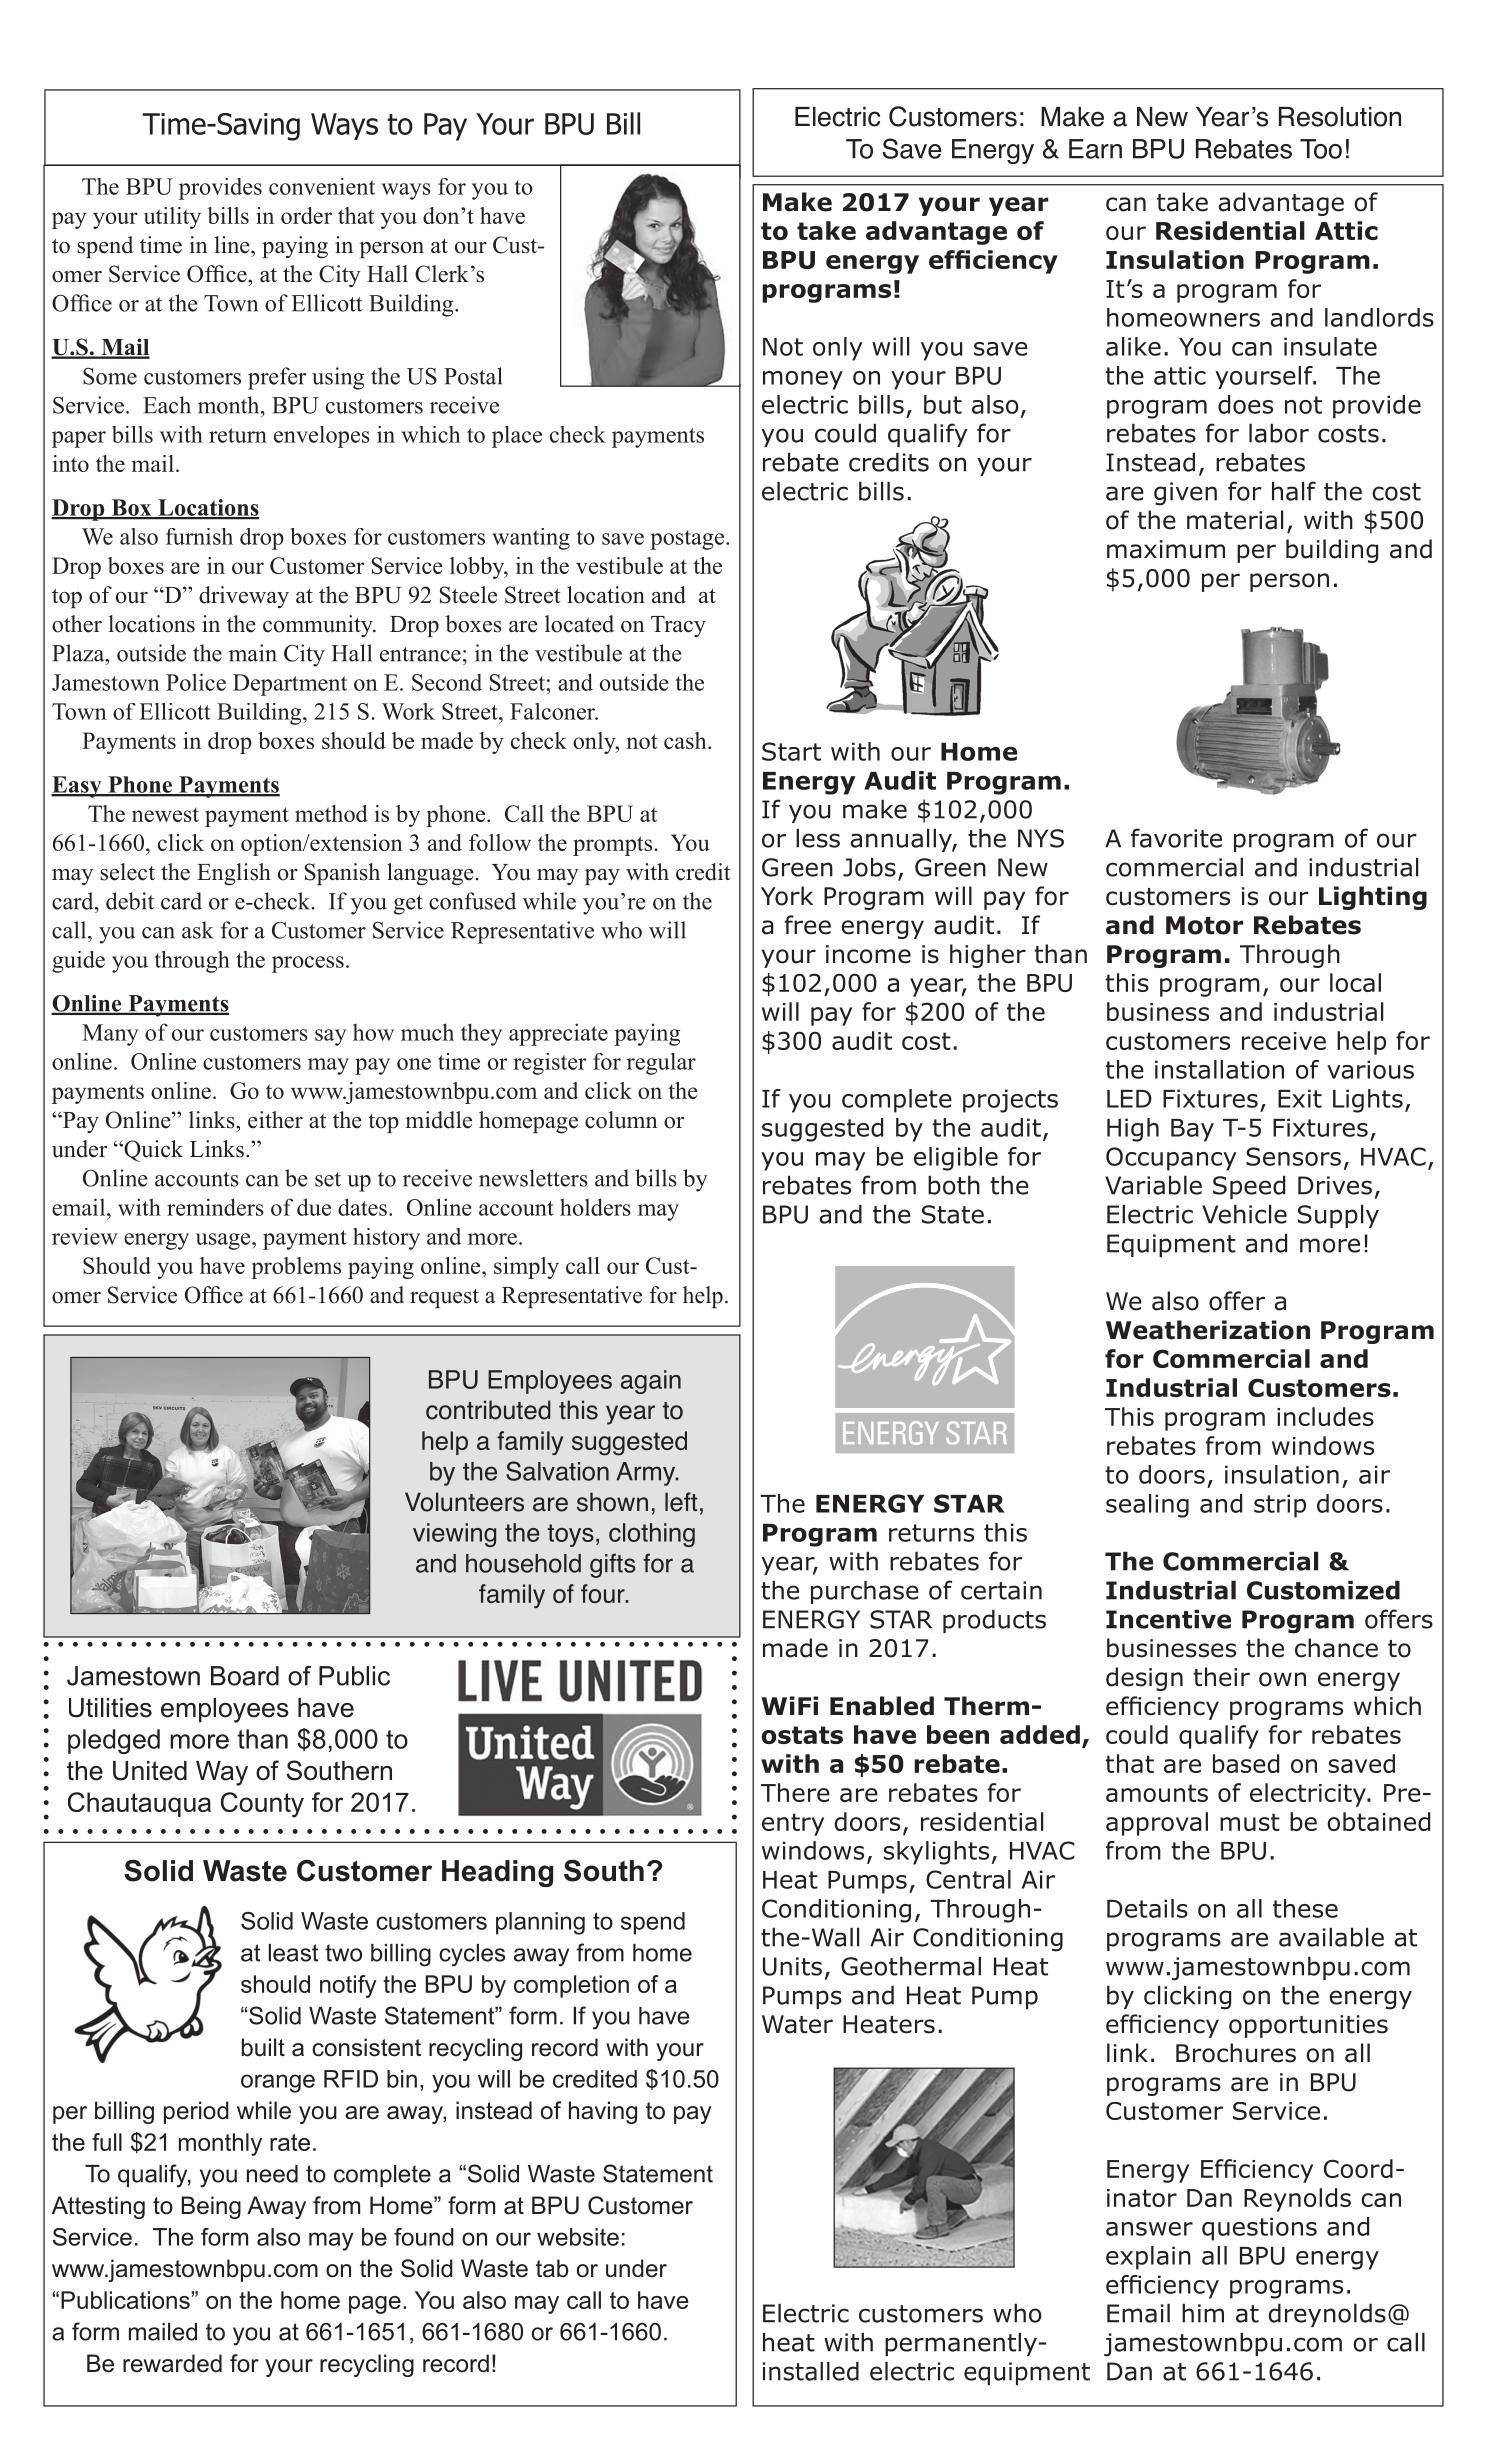  I want to click on rewarded, so click(172, 2363).
